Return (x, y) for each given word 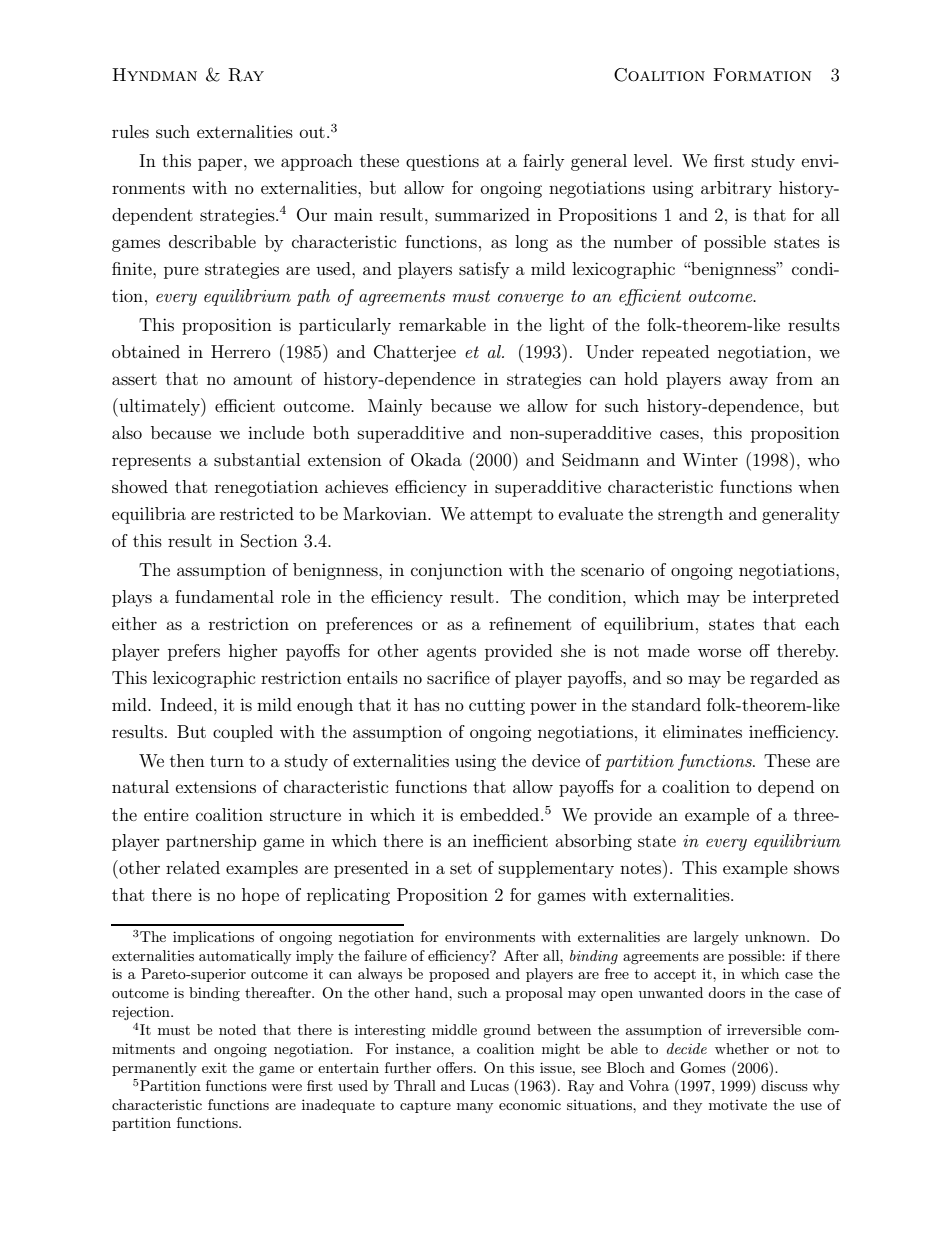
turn (227, 761)
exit (214, 1068)
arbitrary (736, 189)
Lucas (489, 1085)
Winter (710, 459)
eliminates (702, 731)
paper (221, 164)
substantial (257, 459)
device (556, 760)
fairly (543, 162)
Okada (436, 460)
